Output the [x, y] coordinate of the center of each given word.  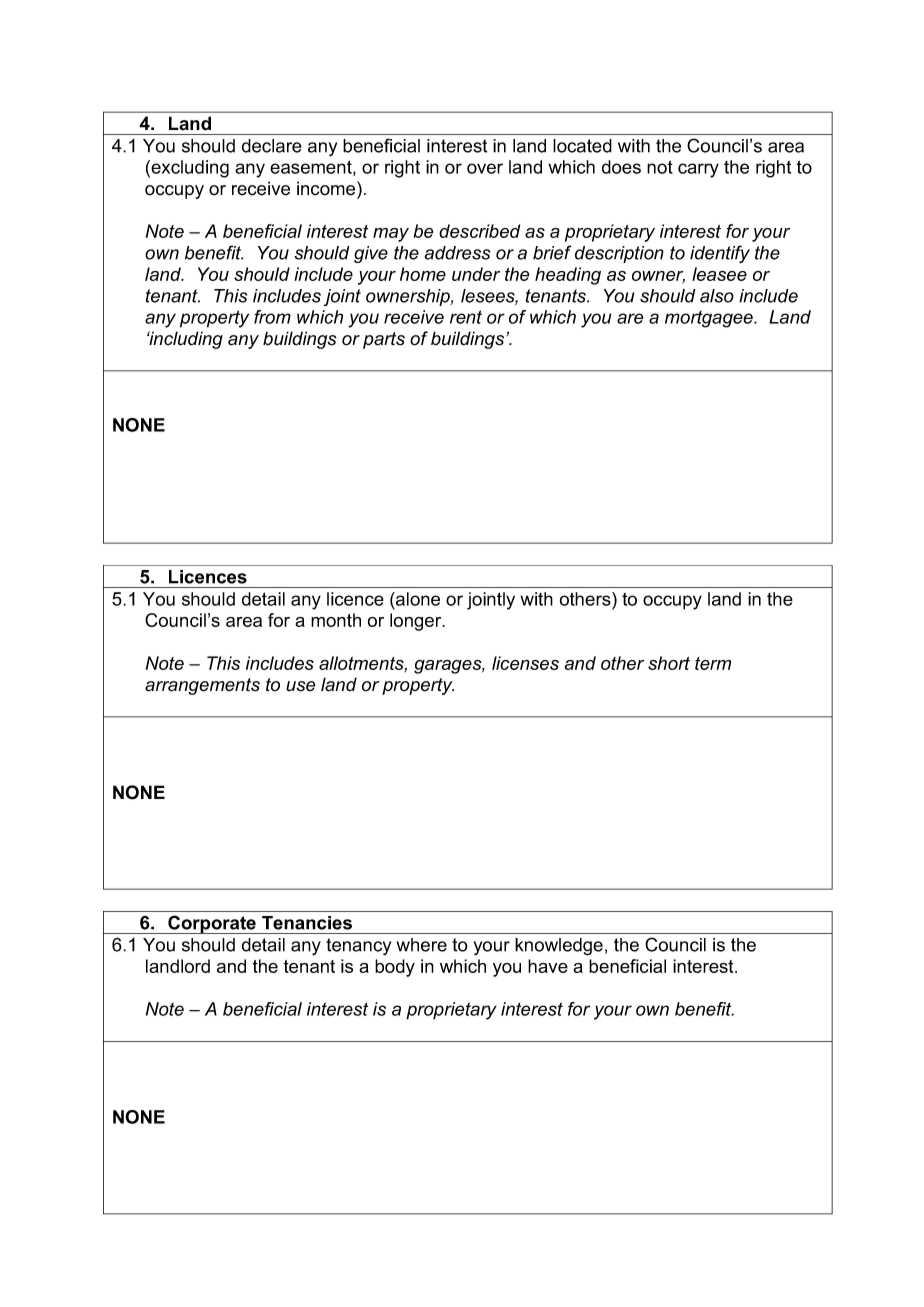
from [272, 317]
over [485, 168]
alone [417, 599]
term [713, 663]
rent [466, 317]
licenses [525, 663]
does [621, 167]
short [669, 663]
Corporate [212, 924]
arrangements [202, 686]
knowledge [559, 947]
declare [272, 146]
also [717, 296]
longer [417, 622]
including [185, 340]
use [300, 686]
